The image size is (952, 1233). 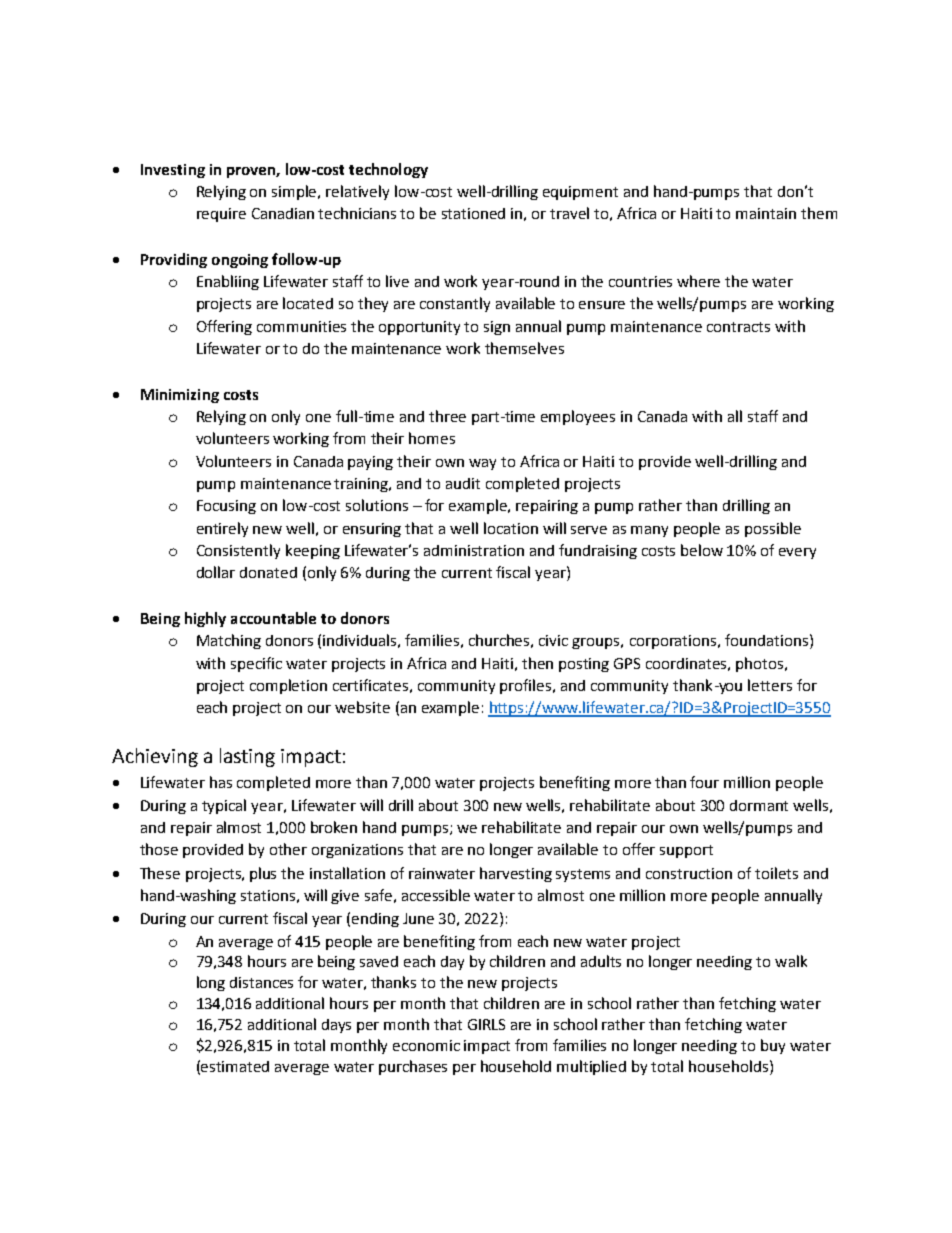 What do you see at coordinates (773, 1046) in the page?
I see `buy` at bounding box center [773, 1046].
